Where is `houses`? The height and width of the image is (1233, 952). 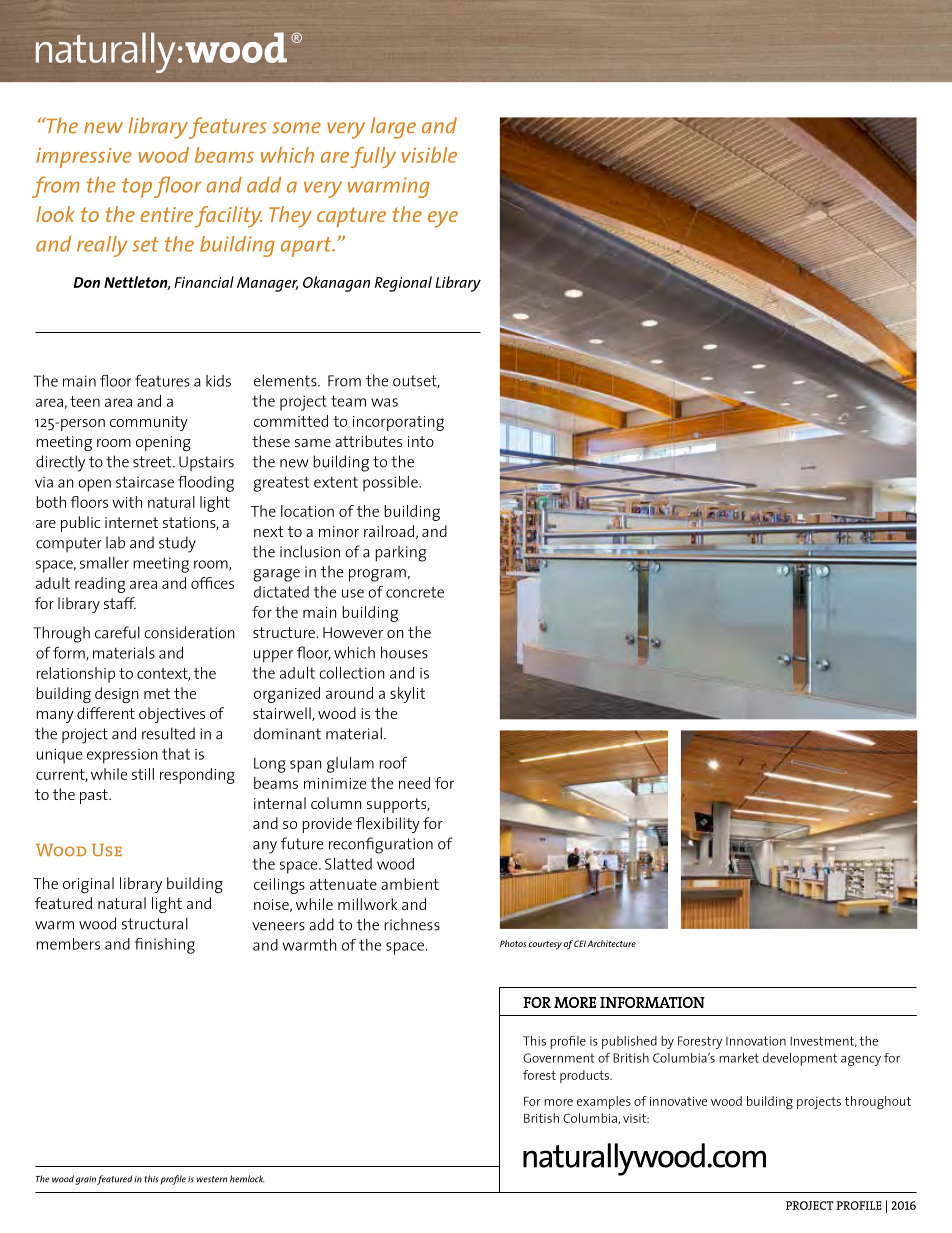 houses is located at coordinates (404, 652).
